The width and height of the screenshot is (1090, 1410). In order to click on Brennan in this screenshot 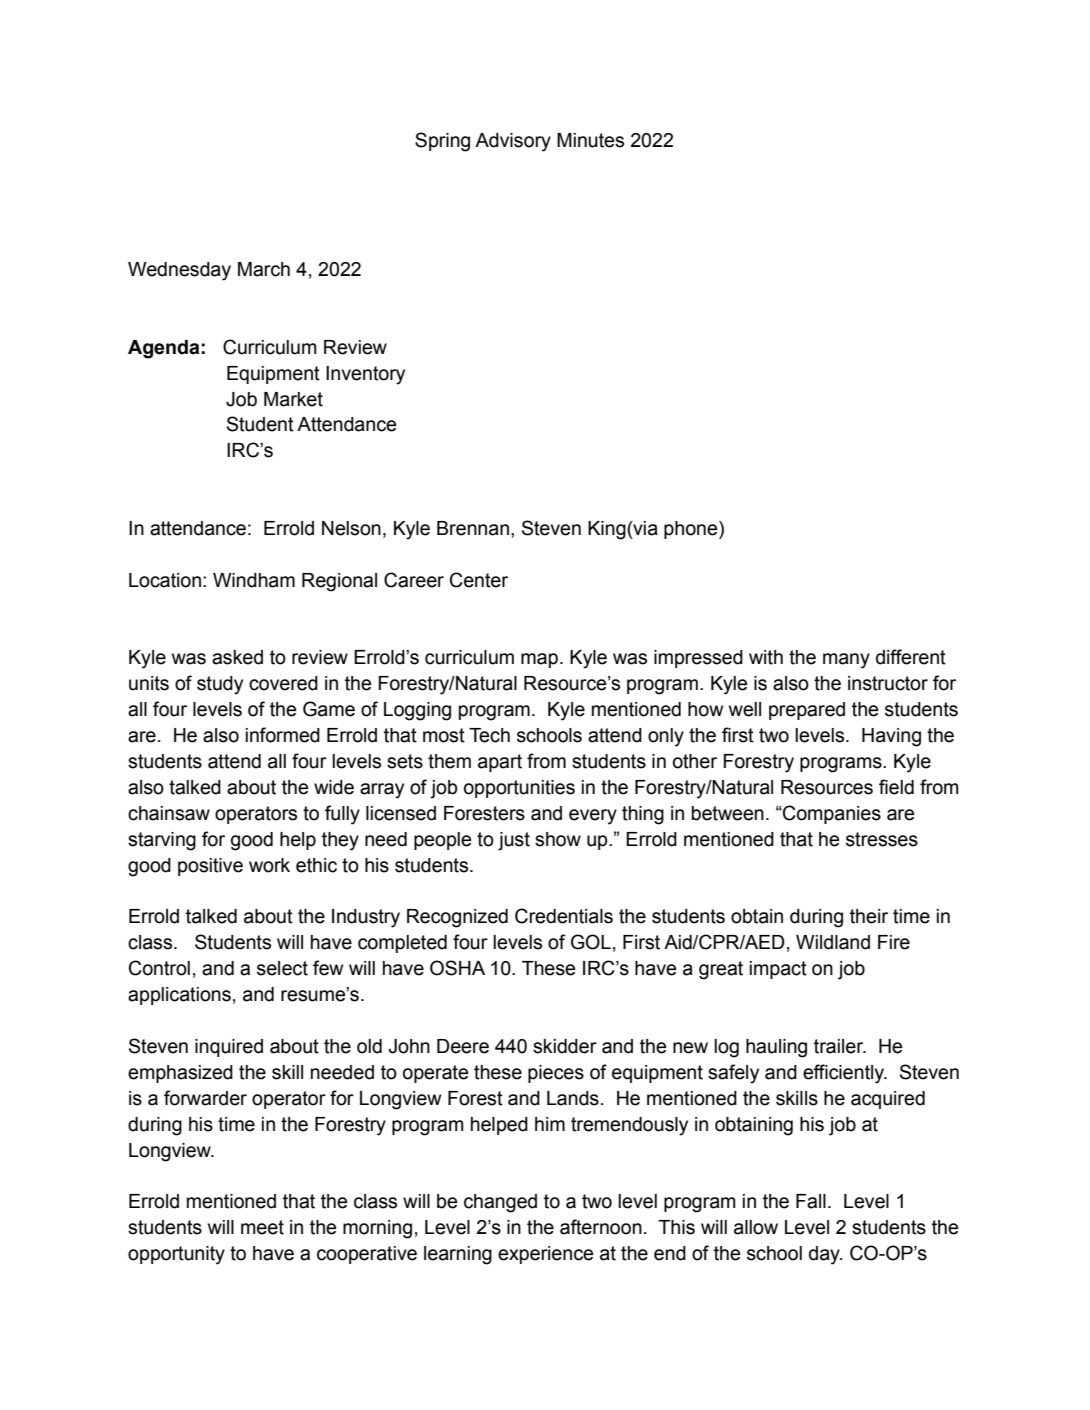, I will do `click(473, 528)`.
